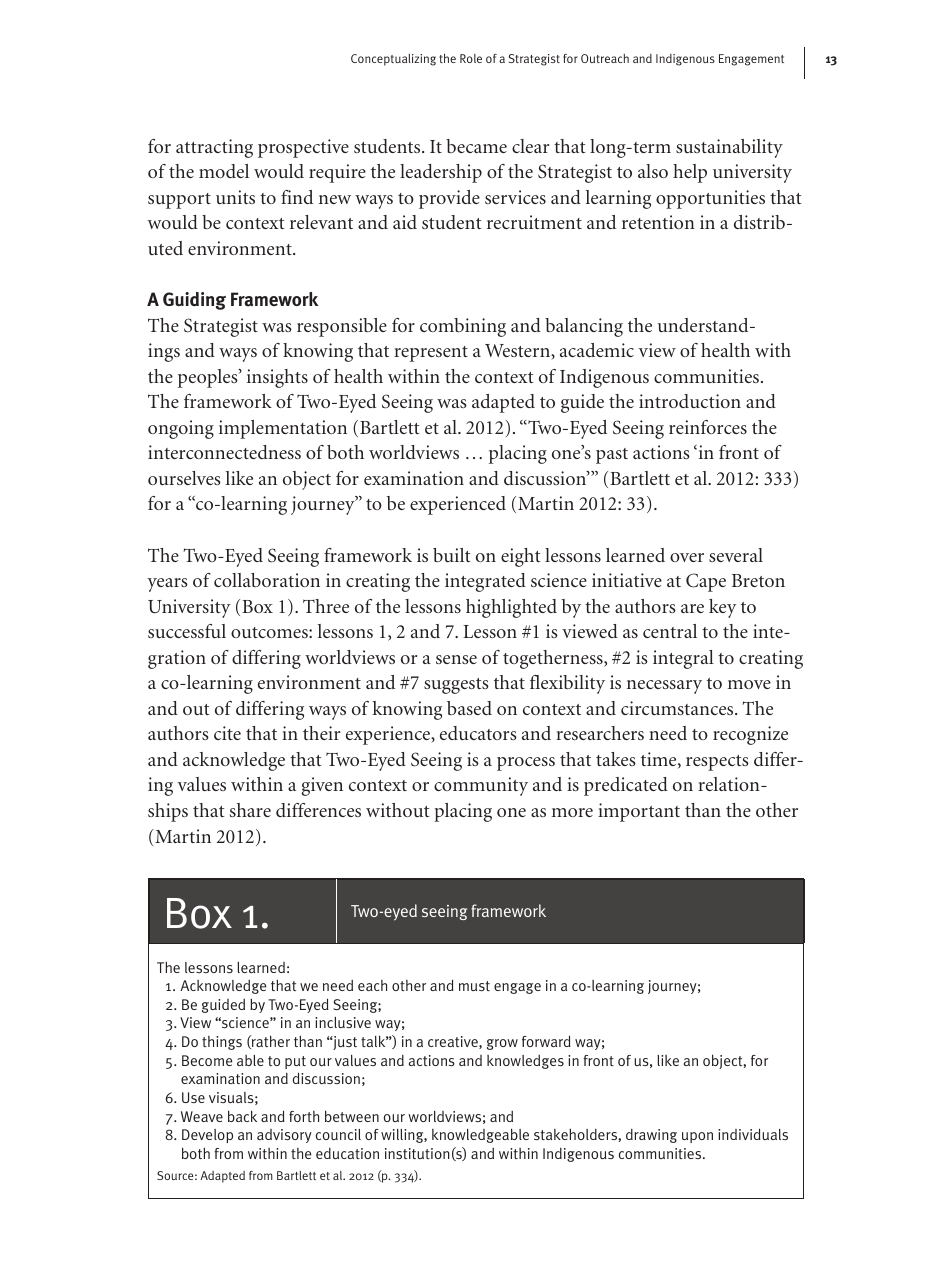 Image resolution: width=952 pixels, height=1281 pixels. Describe the element at coordinates (214, 148) in the screenshot. I see `attracting` at that location.
